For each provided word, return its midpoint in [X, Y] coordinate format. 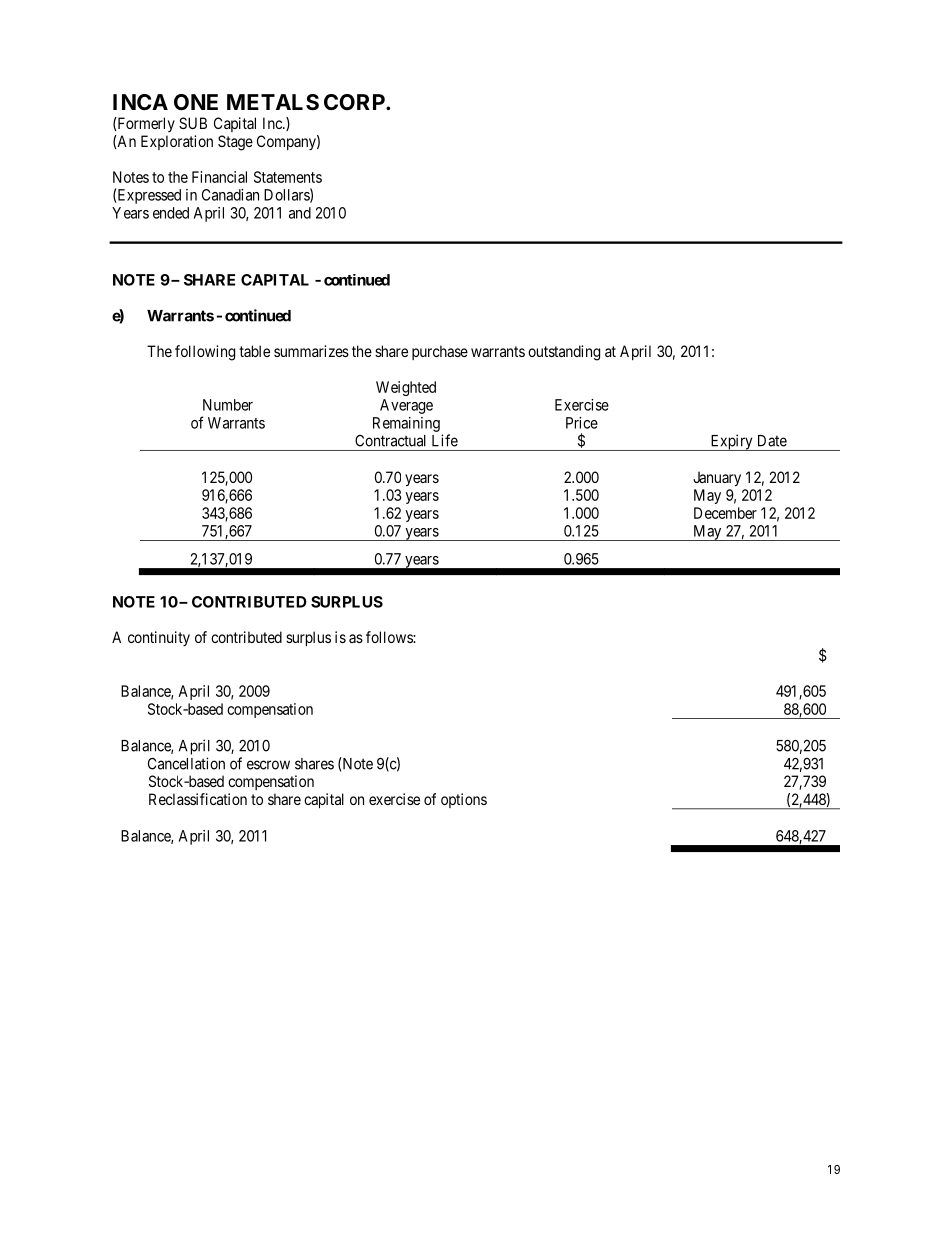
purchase [440, 352]
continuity [159, 638]
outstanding [564, 353]
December [725, 513]
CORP [355, 102]
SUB [193, 123]
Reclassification [198, 799]
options [464, 800]
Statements [288, 177]
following [205, 353]
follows [390, 637]
